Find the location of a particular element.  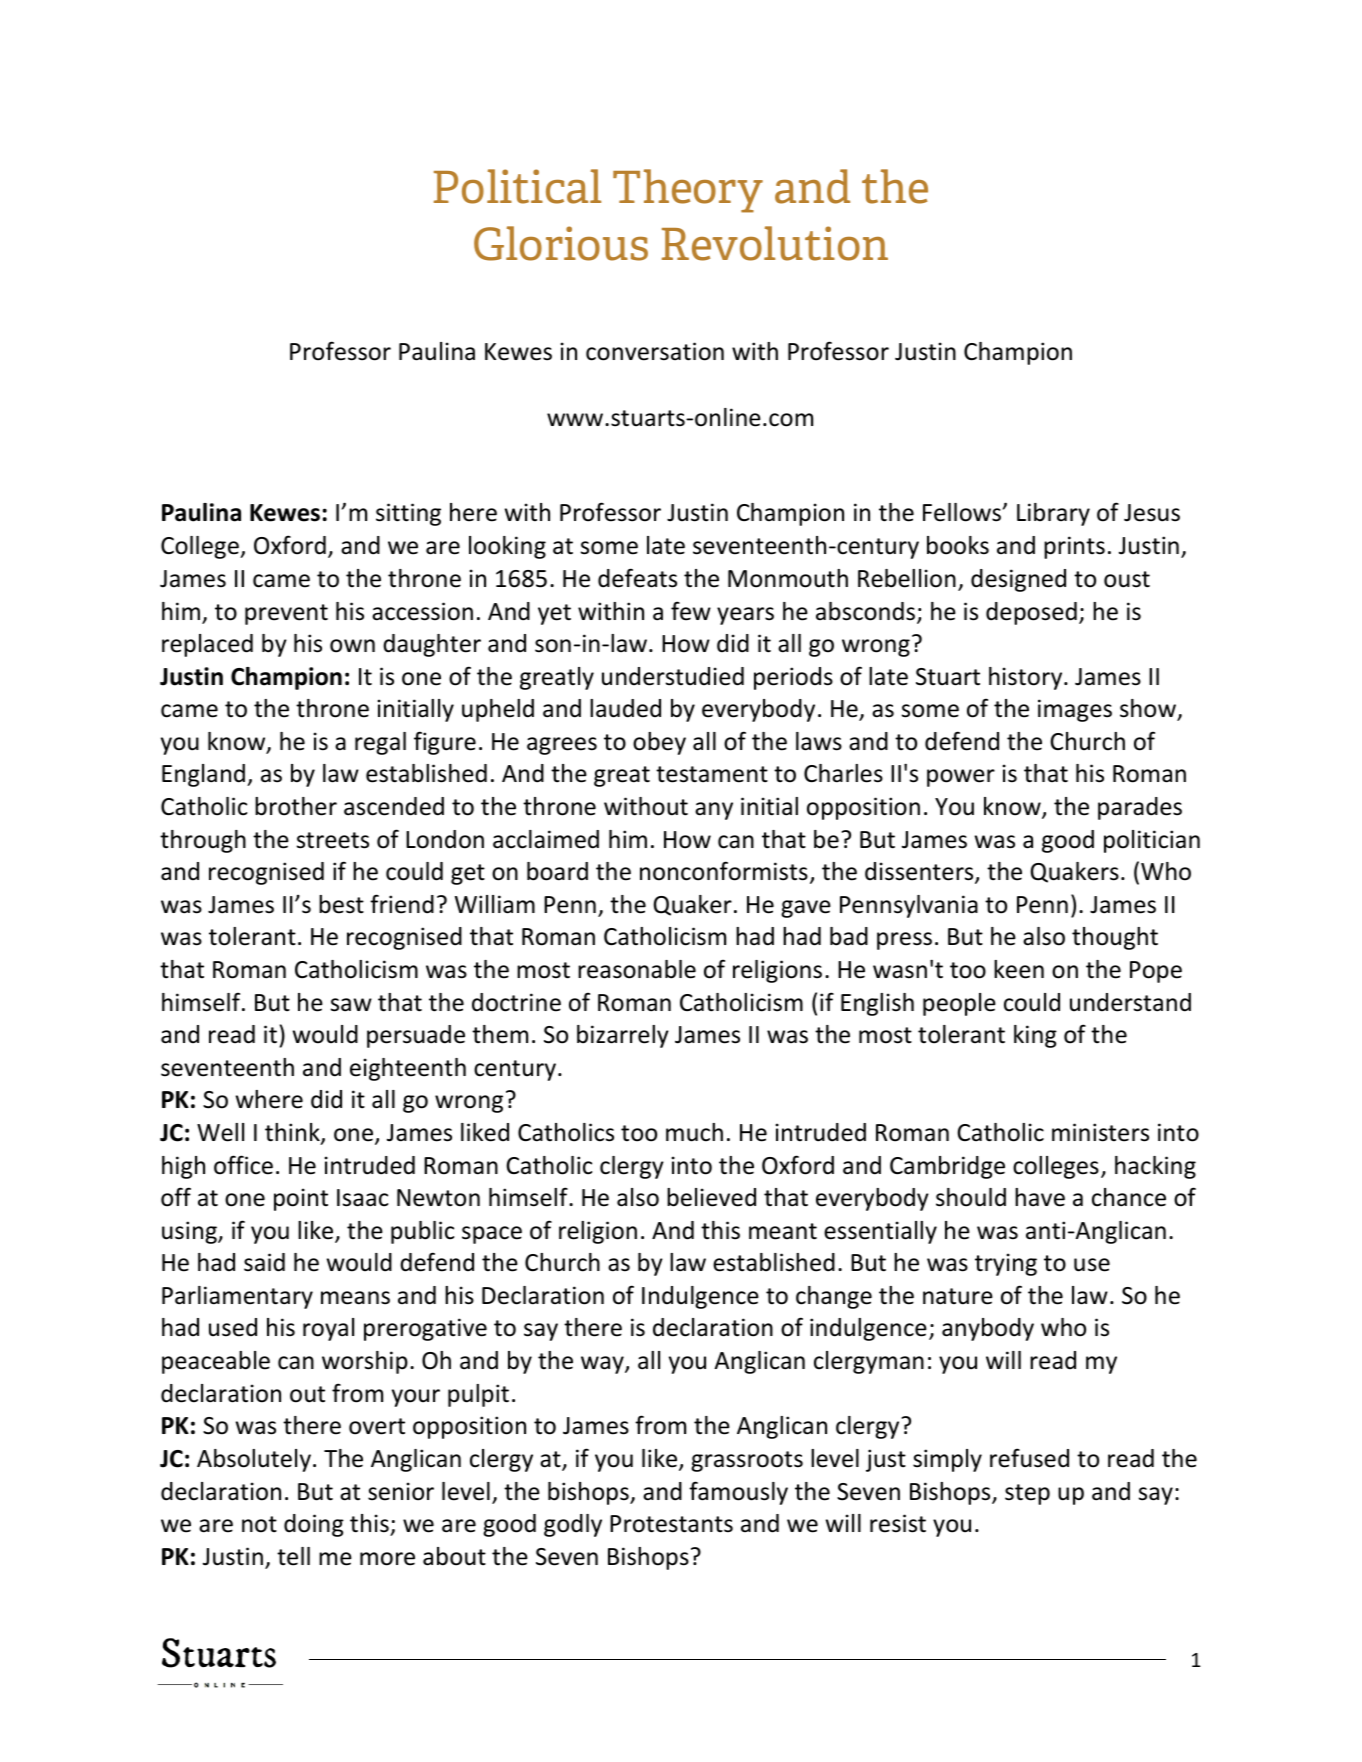

board is located at coordinates (557, 871).
